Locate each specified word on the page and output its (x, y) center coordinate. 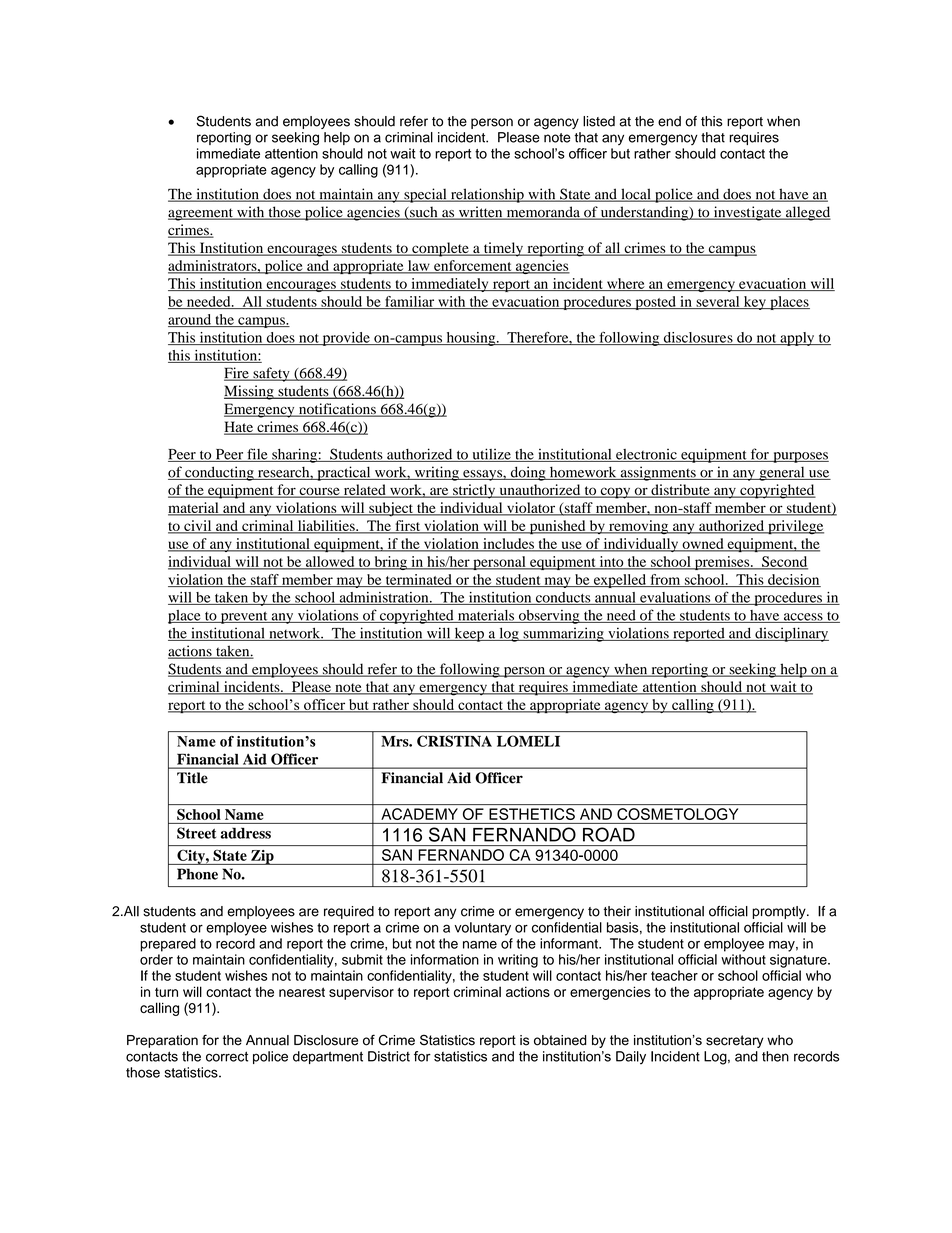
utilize (491, 455)
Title (192, 778)
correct (227, 1056)
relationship (487, 195)
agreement (201, 214)
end (669, 121)
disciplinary (791, 634)
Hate (239, 428)
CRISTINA (454, 741)
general (782, 473)
